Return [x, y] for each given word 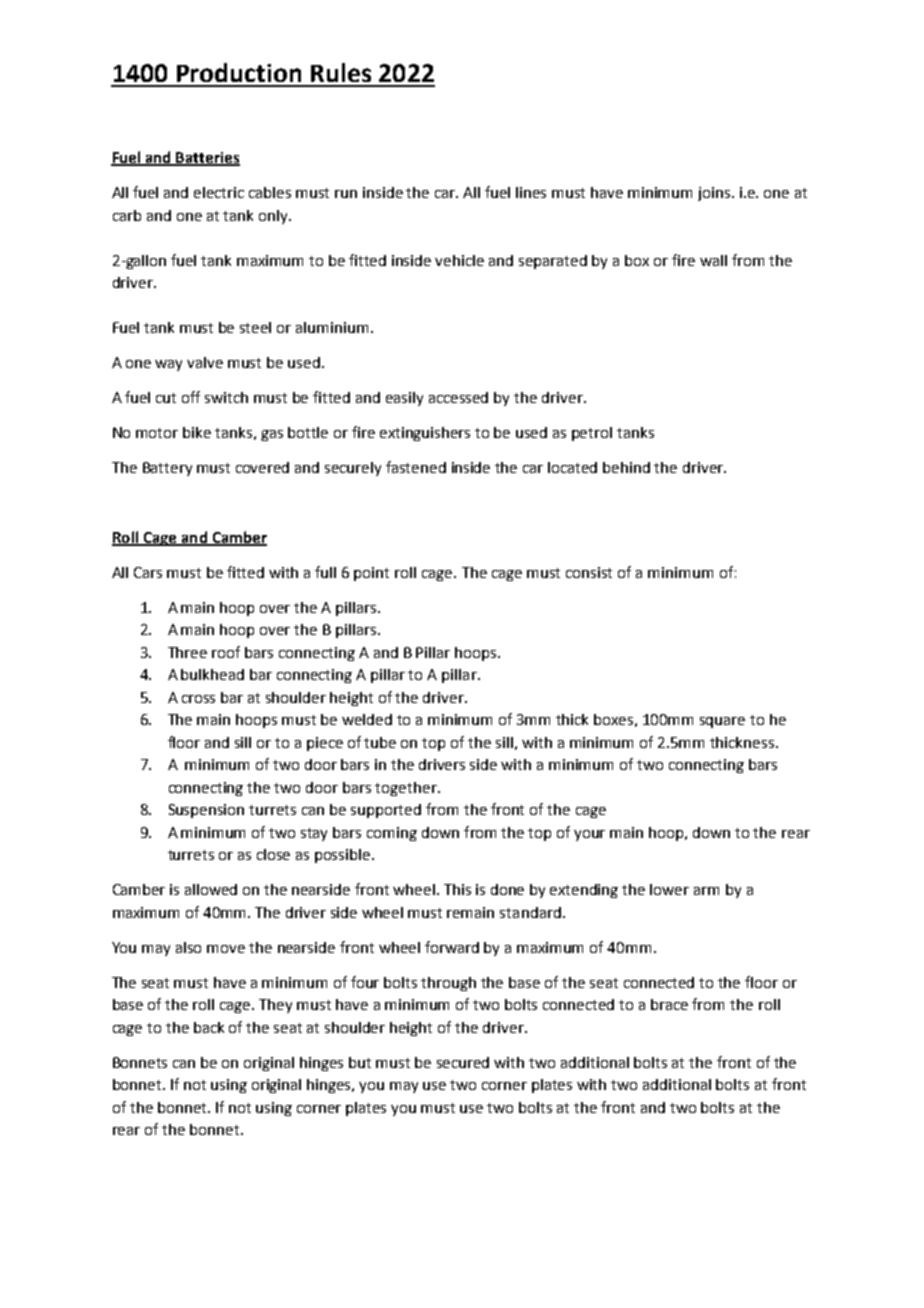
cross [198, 699]
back [209, 1027]
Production [239, 72]
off [191, 397]
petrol [592, 434]
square [722, 722]
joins [715, 194]
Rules [341, 72]
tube [380, 742]
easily [404, 399]
